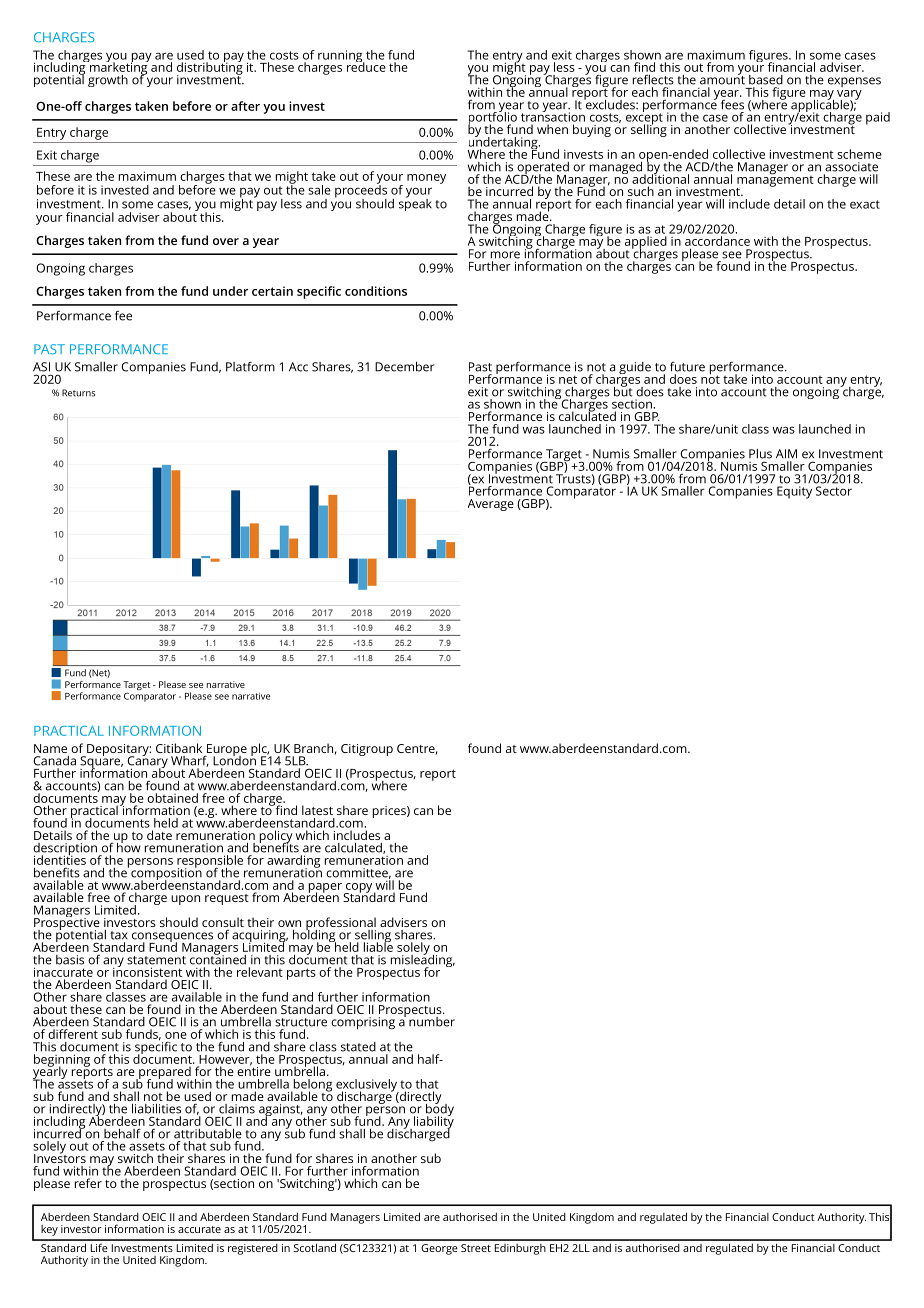 The height and width of the image is (1308, 924). What do you see at coordinates (794, 492) in the image?
I see `Equity` at bounding box center [794, 492].
